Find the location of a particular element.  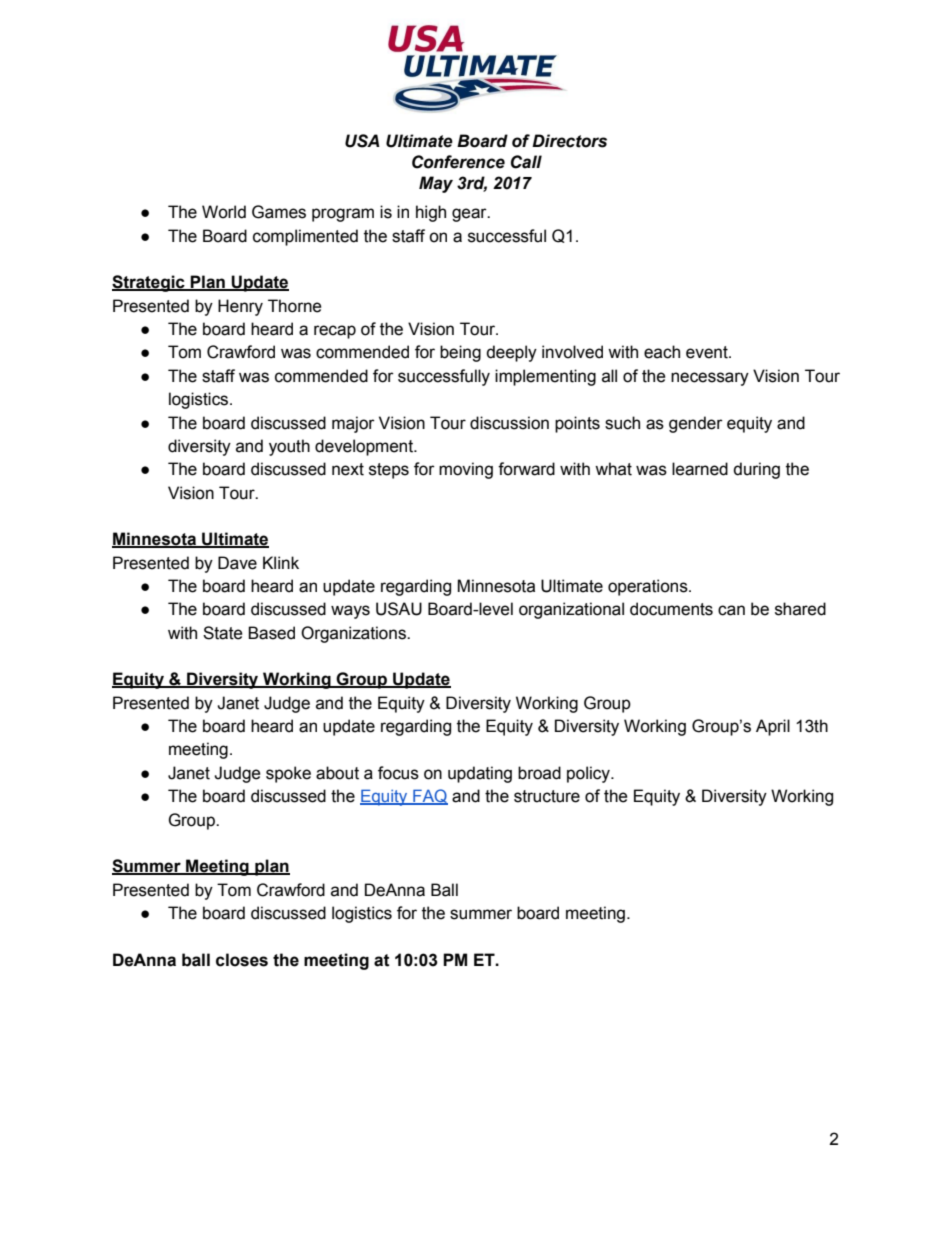

World is located at coordinates (224, 212).
